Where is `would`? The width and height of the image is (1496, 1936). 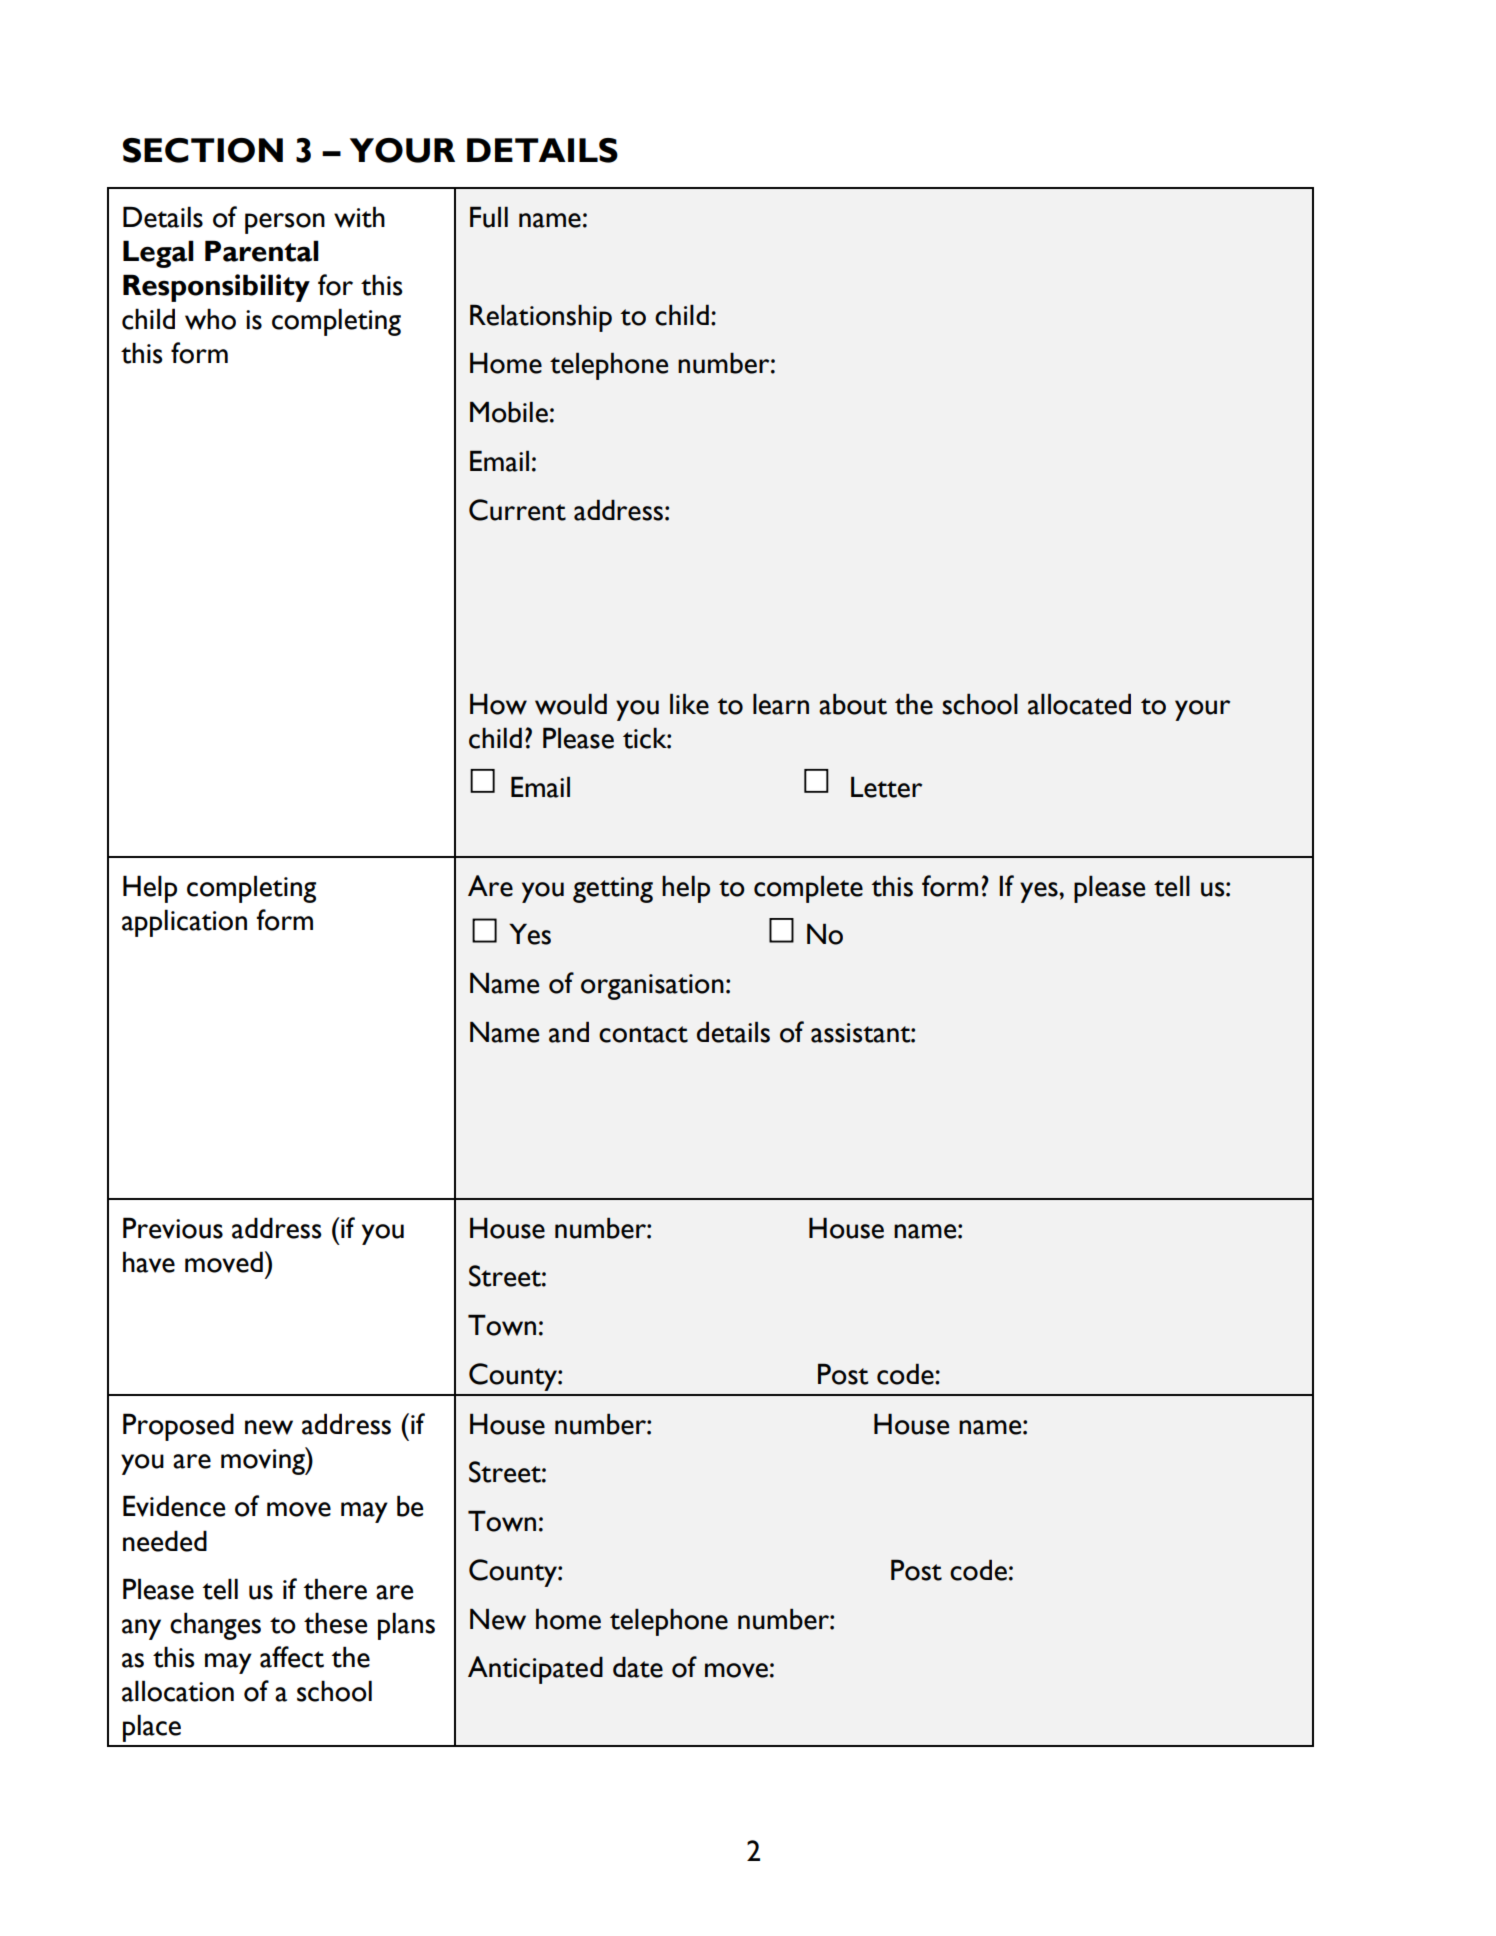
would is located at coordinates (571, 704).
